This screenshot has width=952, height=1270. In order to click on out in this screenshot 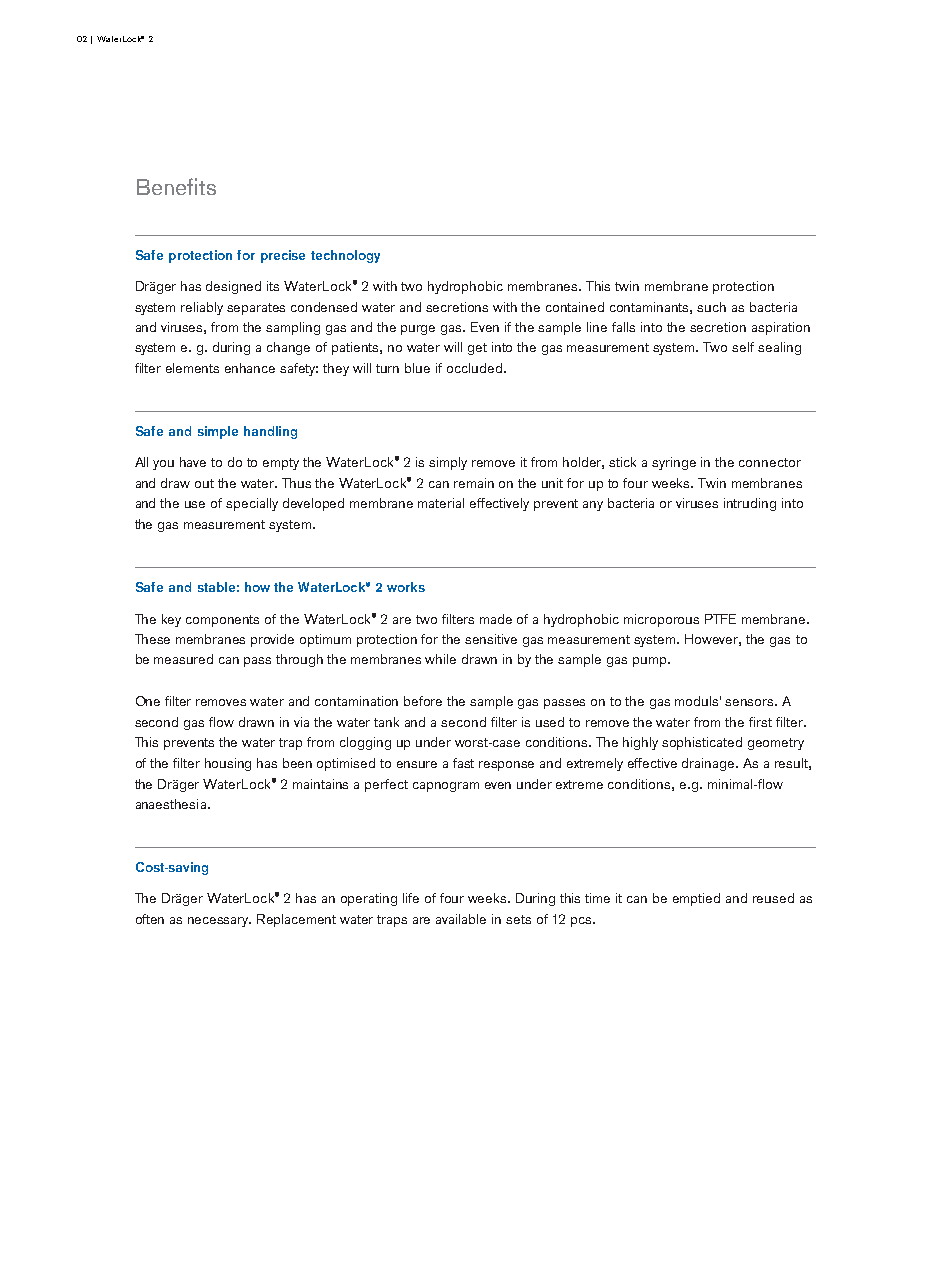, I will do `click(204, 483)`.
